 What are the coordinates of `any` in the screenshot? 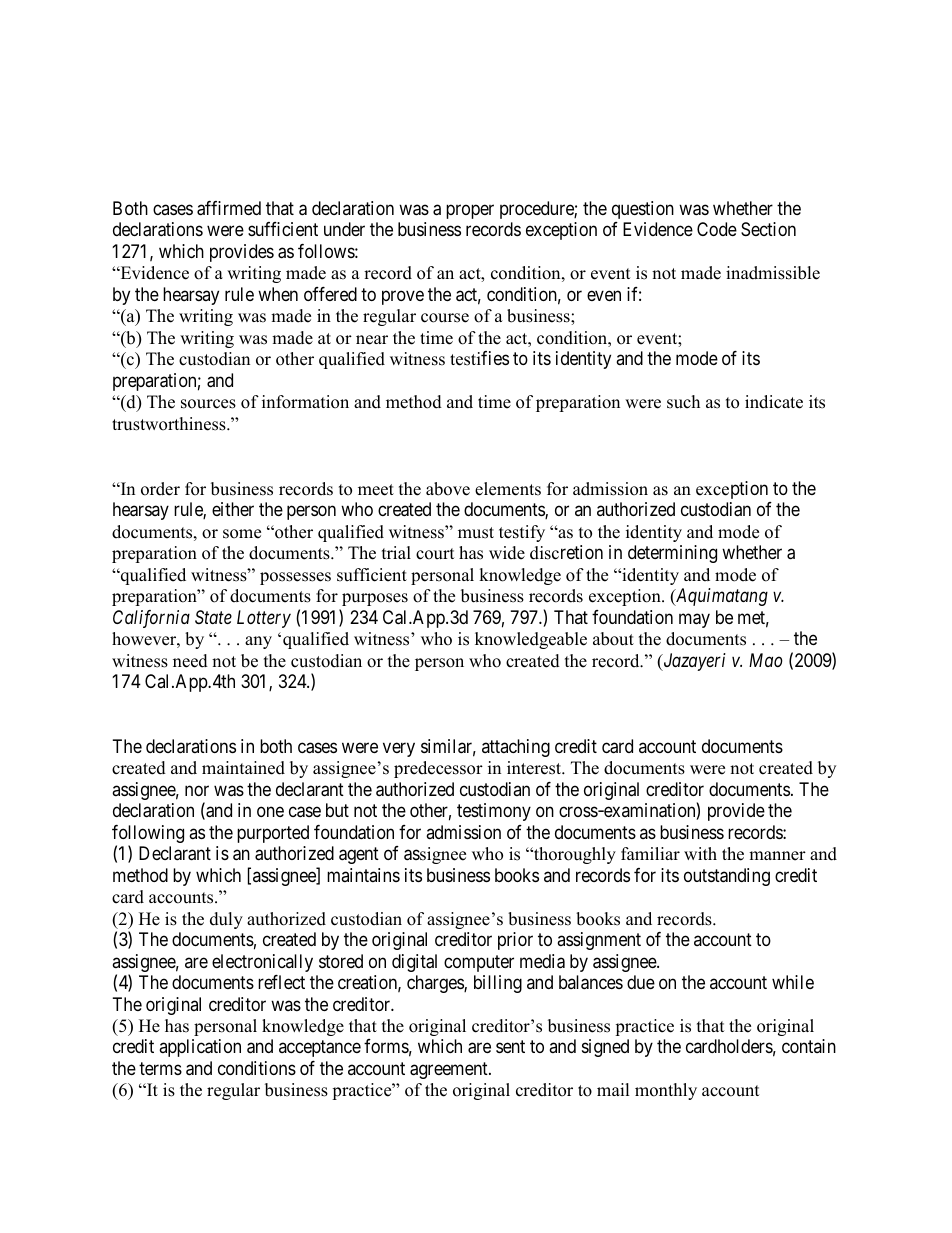 It's located at (258, 642).
